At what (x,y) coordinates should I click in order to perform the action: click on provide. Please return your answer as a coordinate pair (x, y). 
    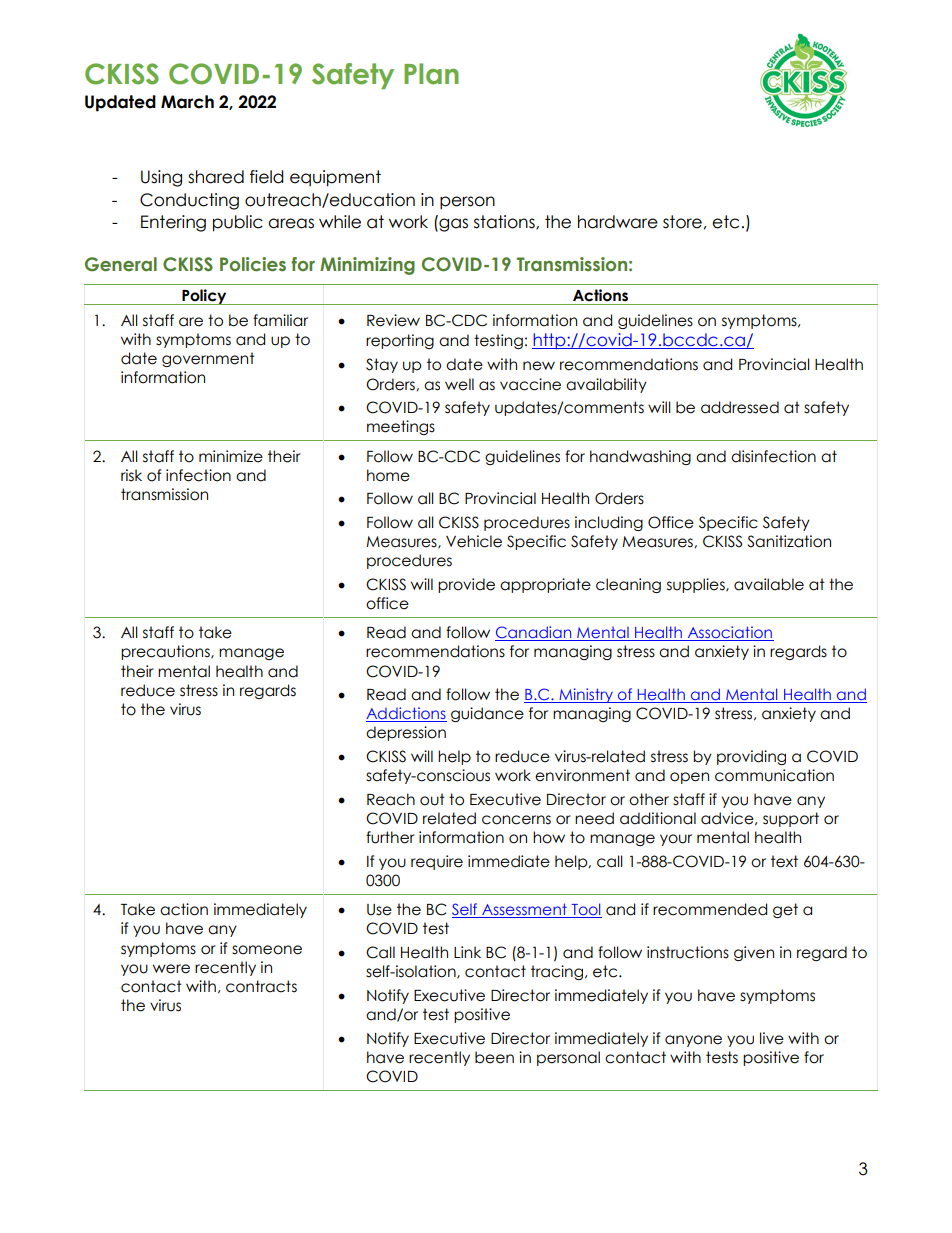
    Looking at the image, I should click on (466, 585).
